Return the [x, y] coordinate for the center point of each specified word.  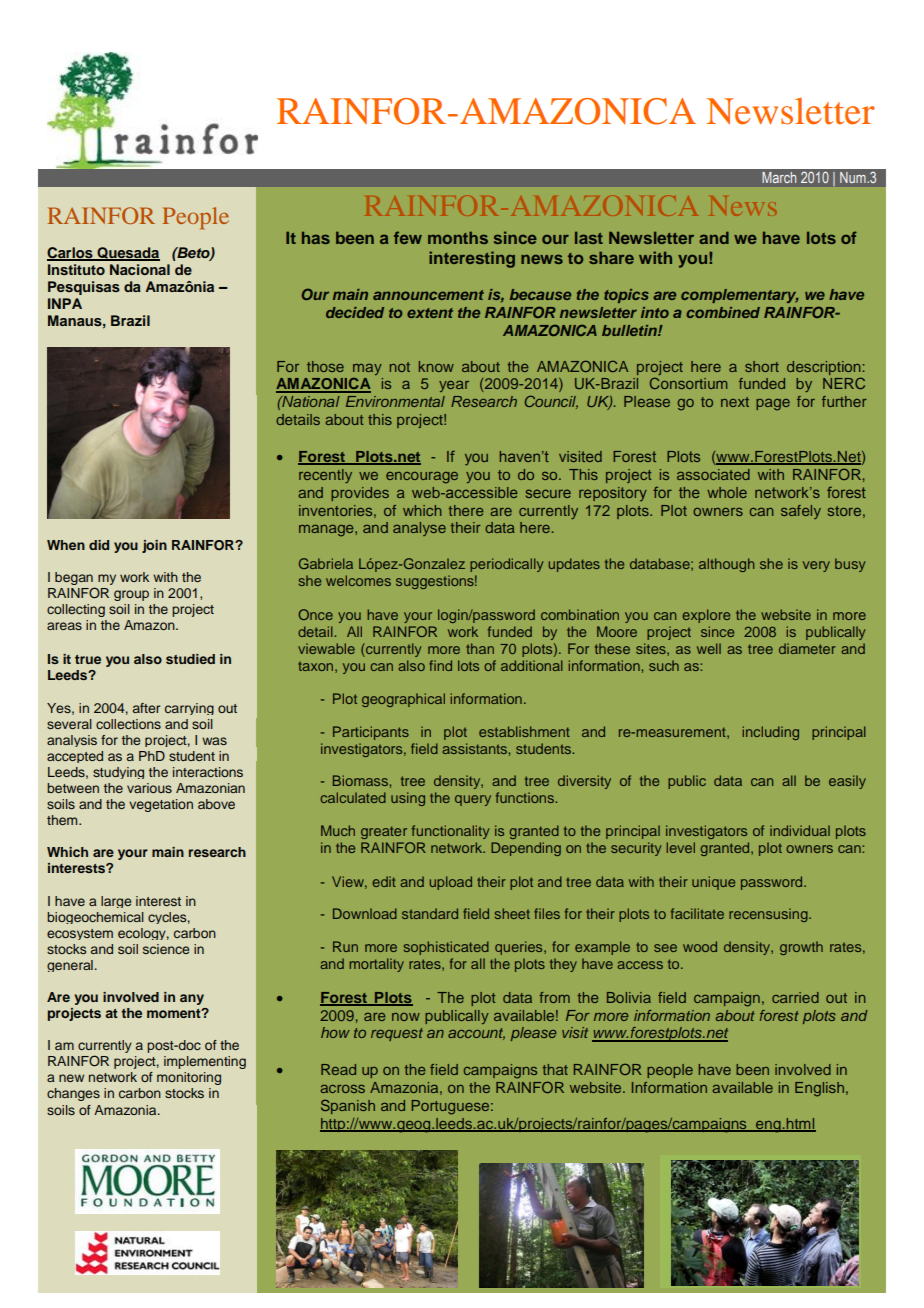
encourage [422, 478]
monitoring [189, 1078]
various [149, 788]
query [473, 800]
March [779, 177]
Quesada [127, 254]
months [458, 238]
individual [800, 830]
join [154, 546]
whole [727, 492]
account [476, 1034]
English [819, 1089]
